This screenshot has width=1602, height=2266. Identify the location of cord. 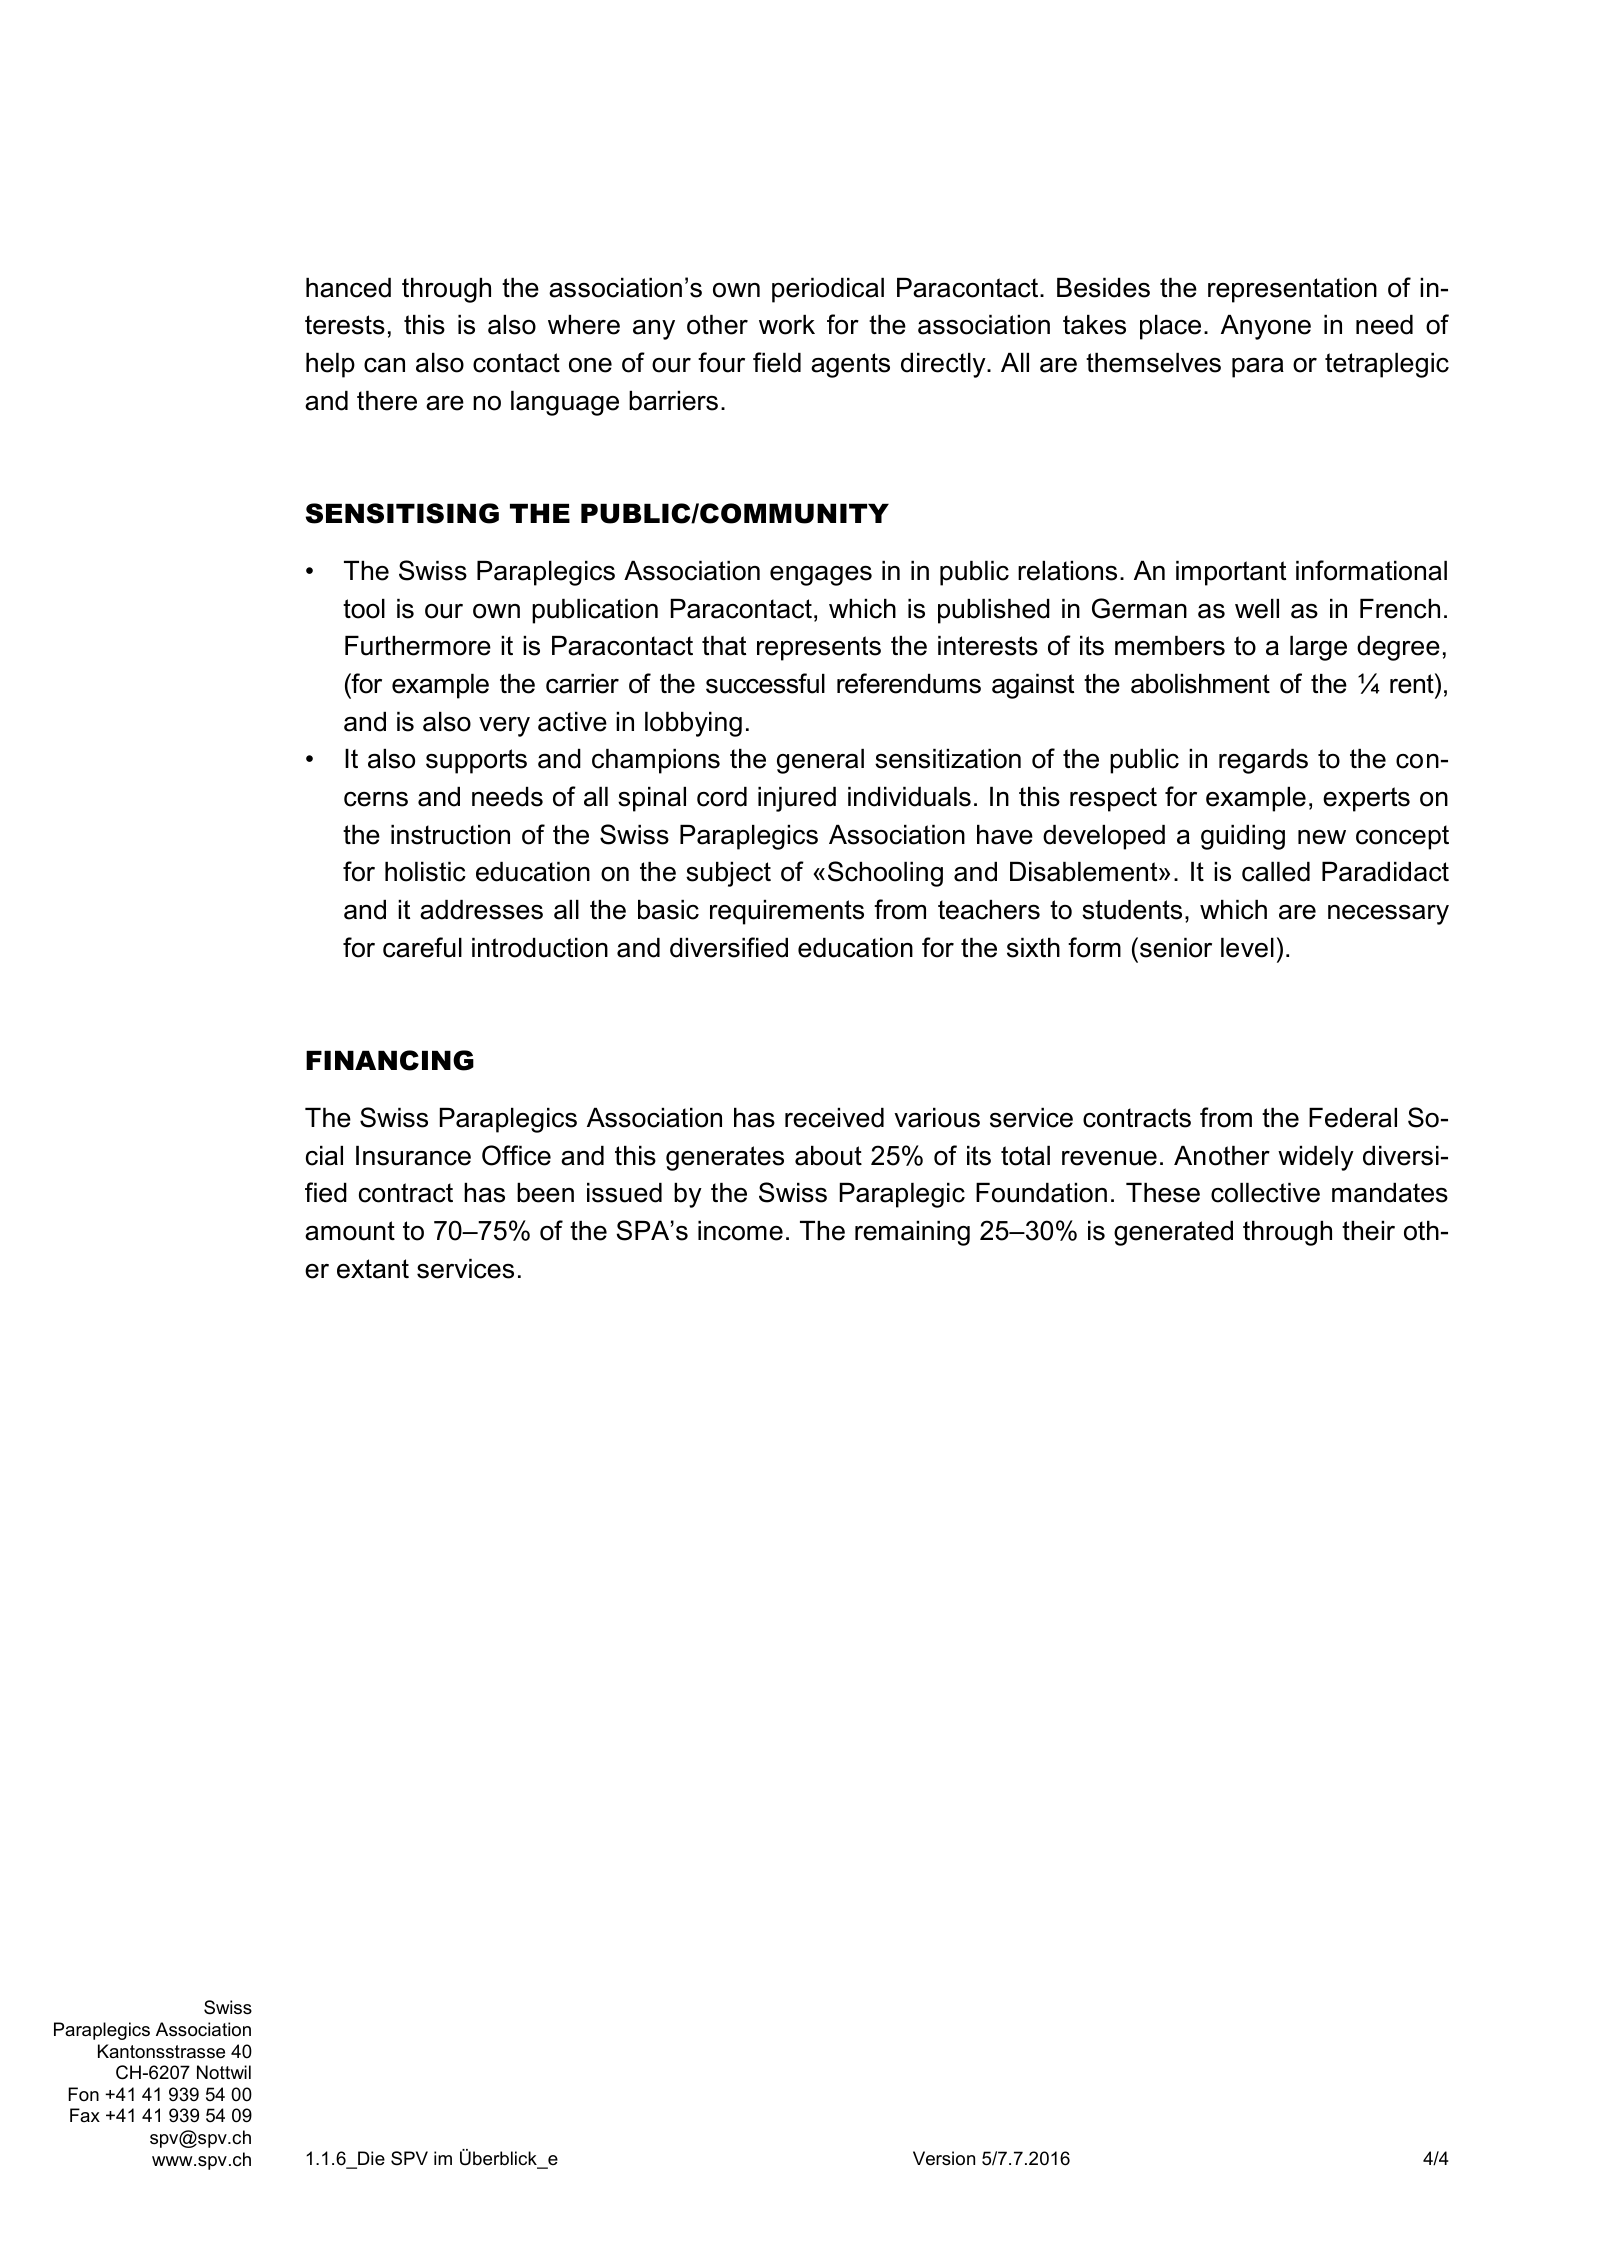
(722, 797).
